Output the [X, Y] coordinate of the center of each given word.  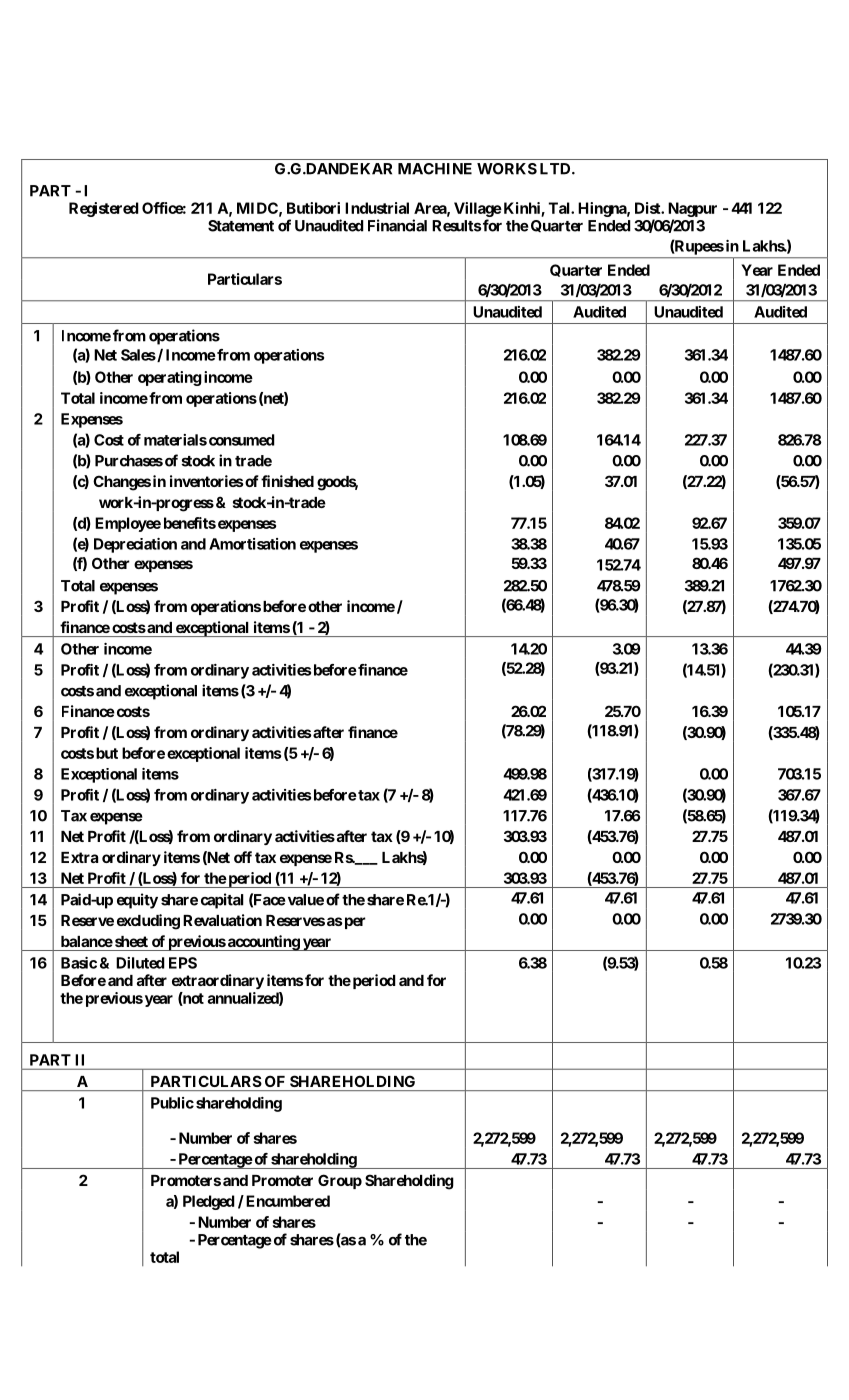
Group [340, 1181]
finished [287, 481]
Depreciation [135, 545]
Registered [104, 209]
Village [478, 209]
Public [172, 1103]
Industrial [377, 208]
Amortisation [252, 544]
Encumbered [288, 1201]
